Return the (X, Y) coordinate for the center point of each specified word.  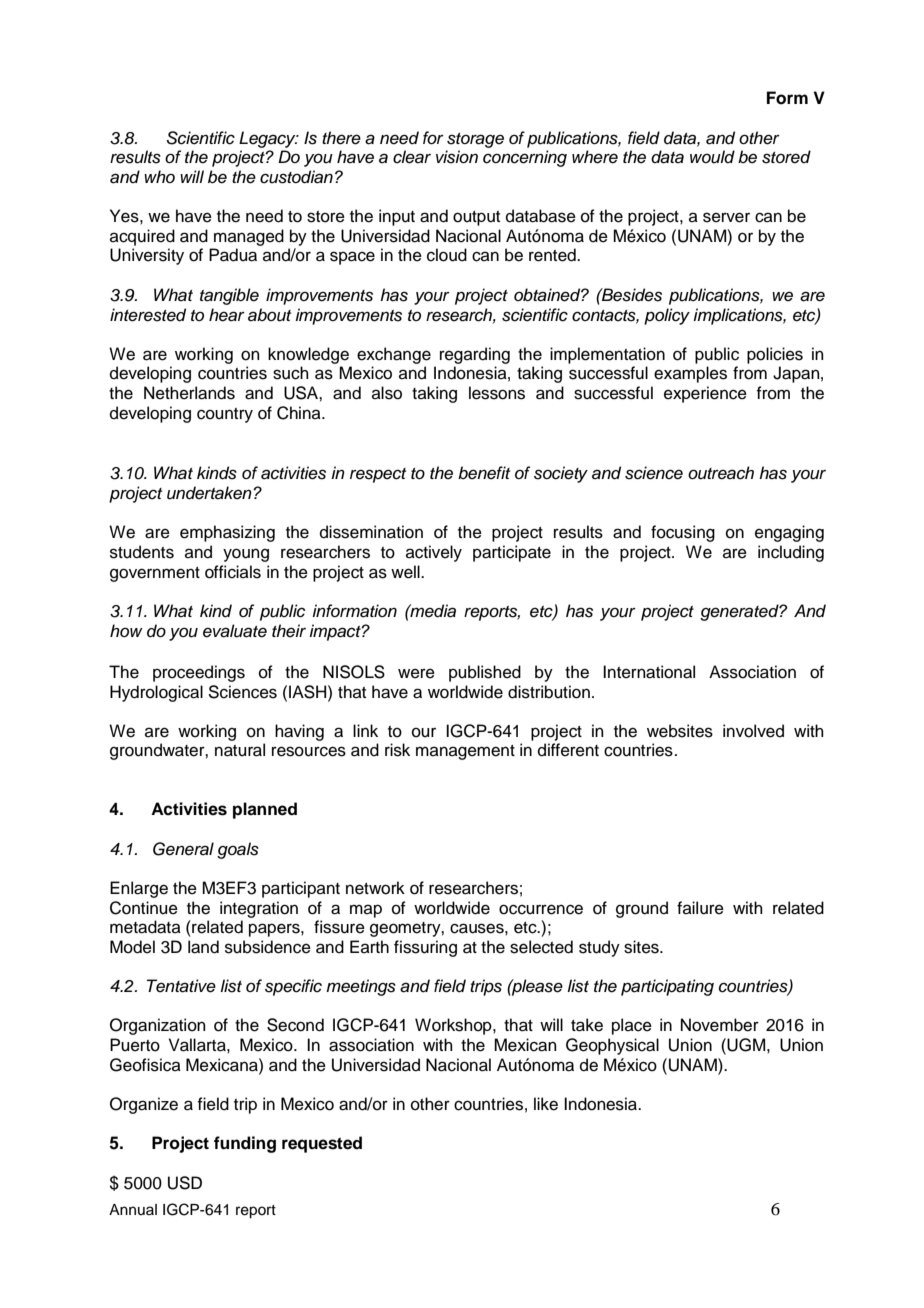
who (159, 176)
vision (457, 157)
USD (185, 1183)
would (712, 157)
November (720, 1025)
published (485, 673)
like (546, 1104)
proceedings (199, 673)
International (649, 672)
